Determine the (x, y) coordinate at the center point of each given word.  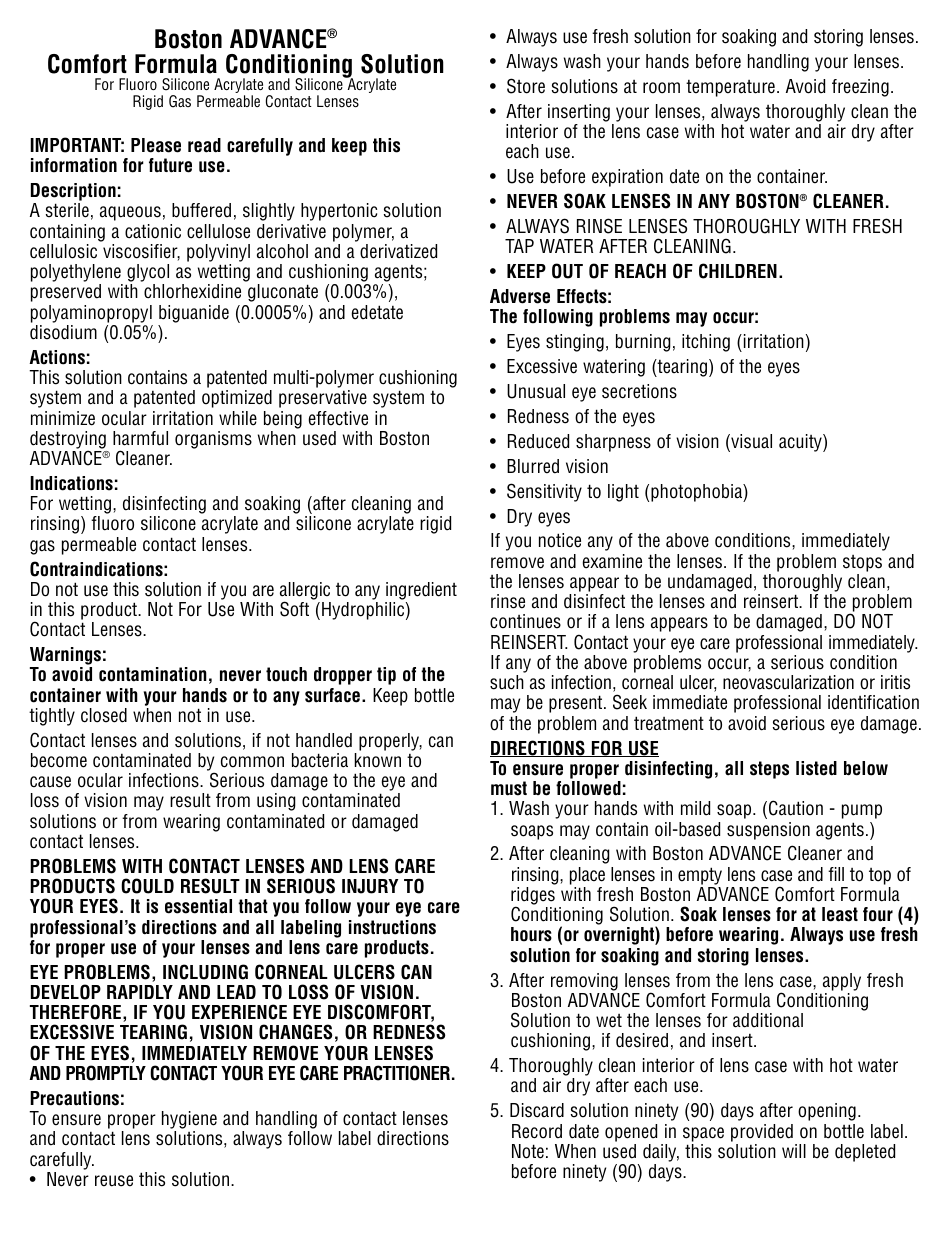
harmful (140, 438)
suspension (768, 831)
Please (156, 145)
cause (50, 782)
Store (526, 86)
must (509, 788)
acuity (801, 443)
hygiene (189, 1121)
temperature (730, 88)
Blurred (533, 466)
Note (528, 1151)
